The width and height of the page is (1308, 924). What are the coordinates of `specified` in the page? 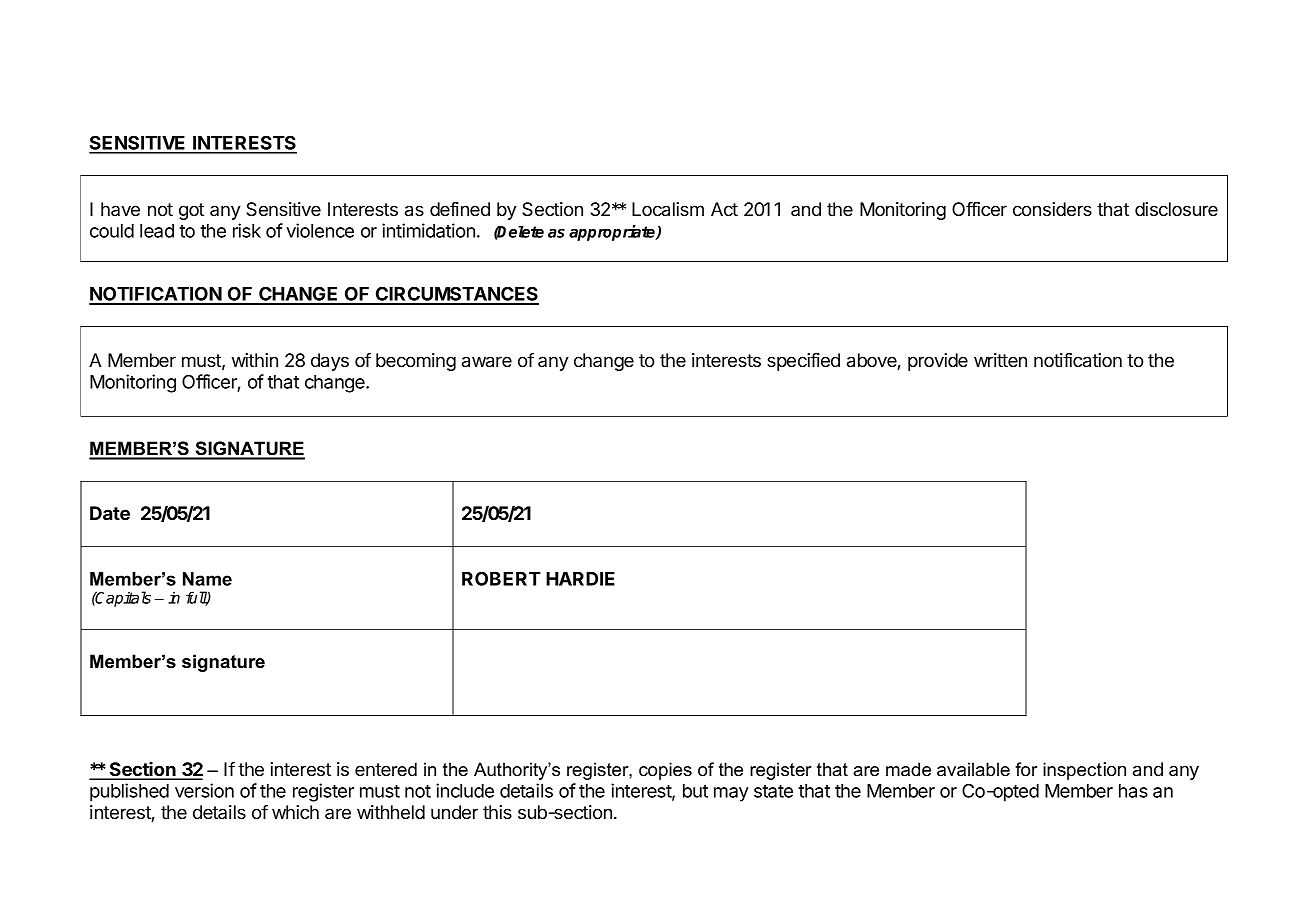 It's located at (803, 362).
